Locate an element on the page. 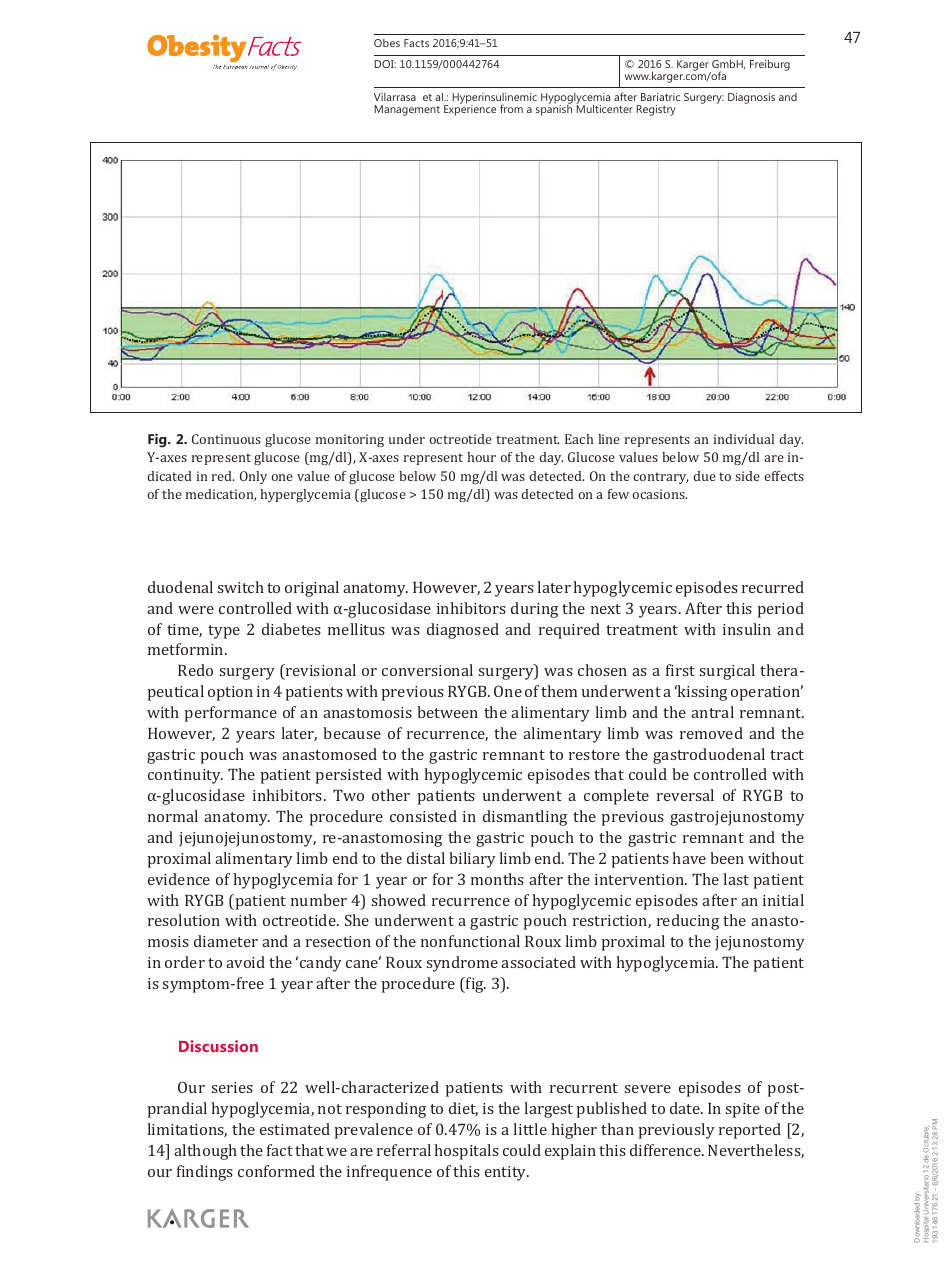  diet is located at coordinates (463, 1109).
